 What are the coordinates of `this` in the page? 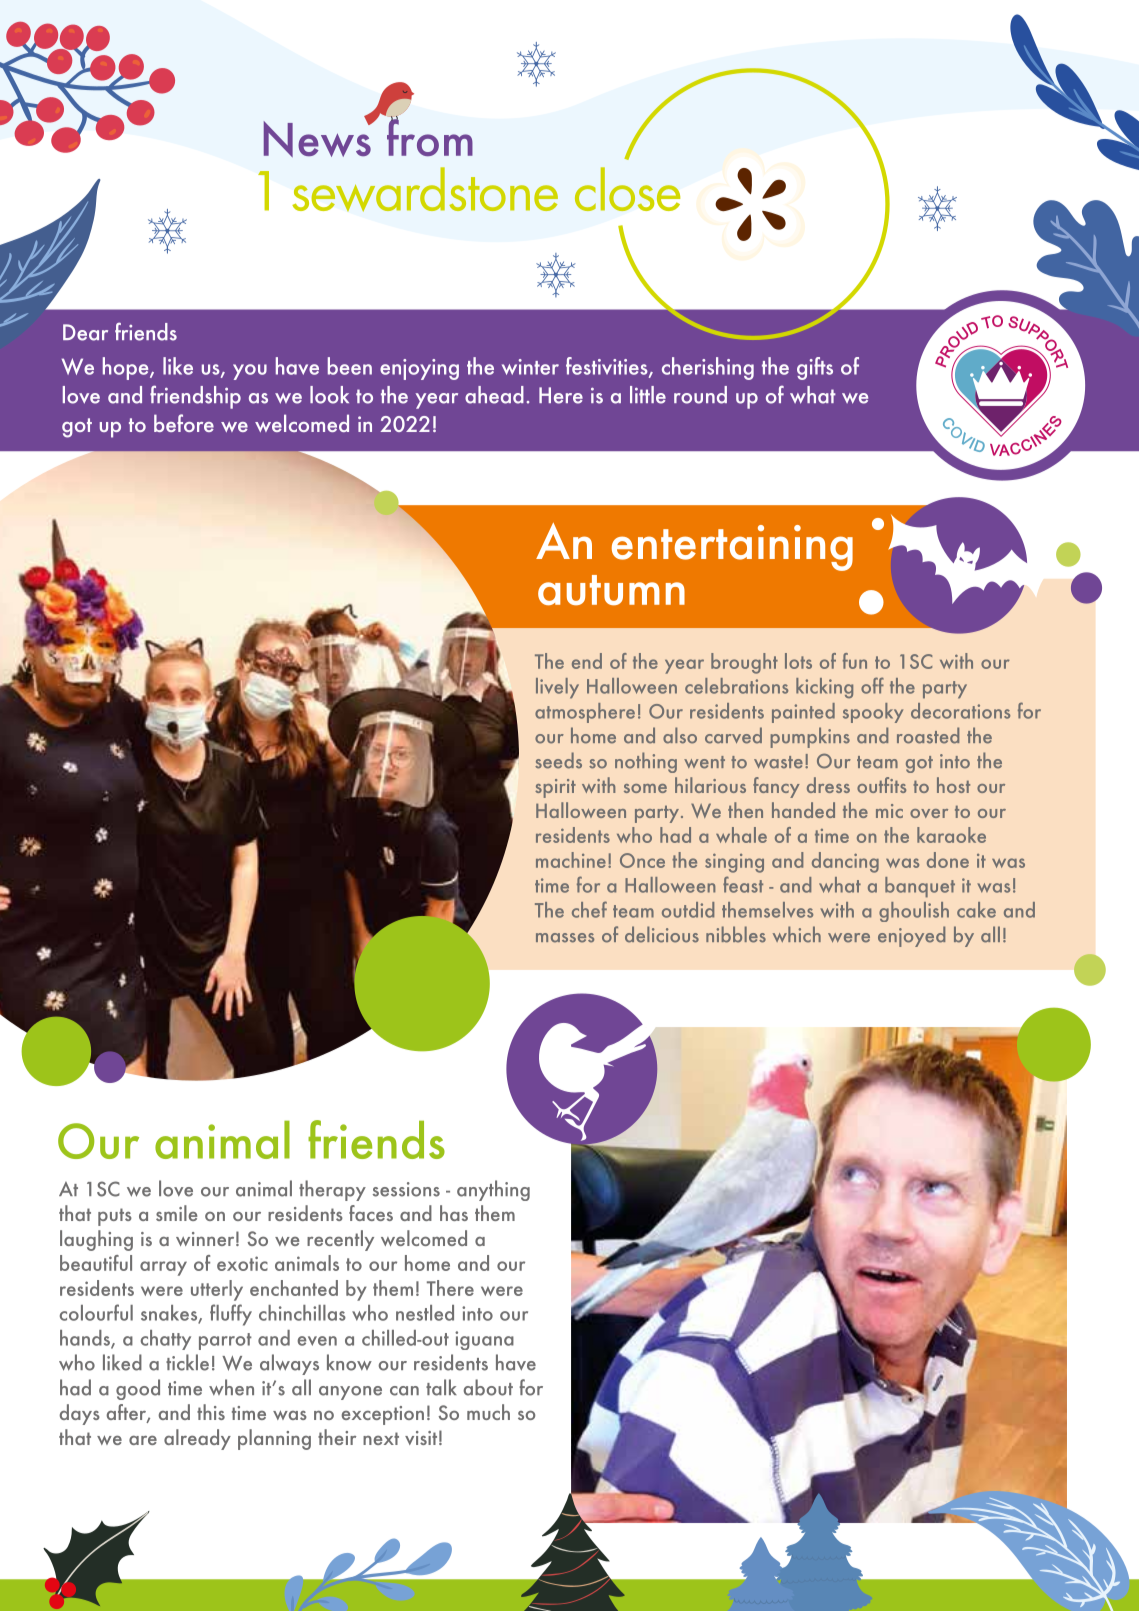 It's located at (211, 1412).
